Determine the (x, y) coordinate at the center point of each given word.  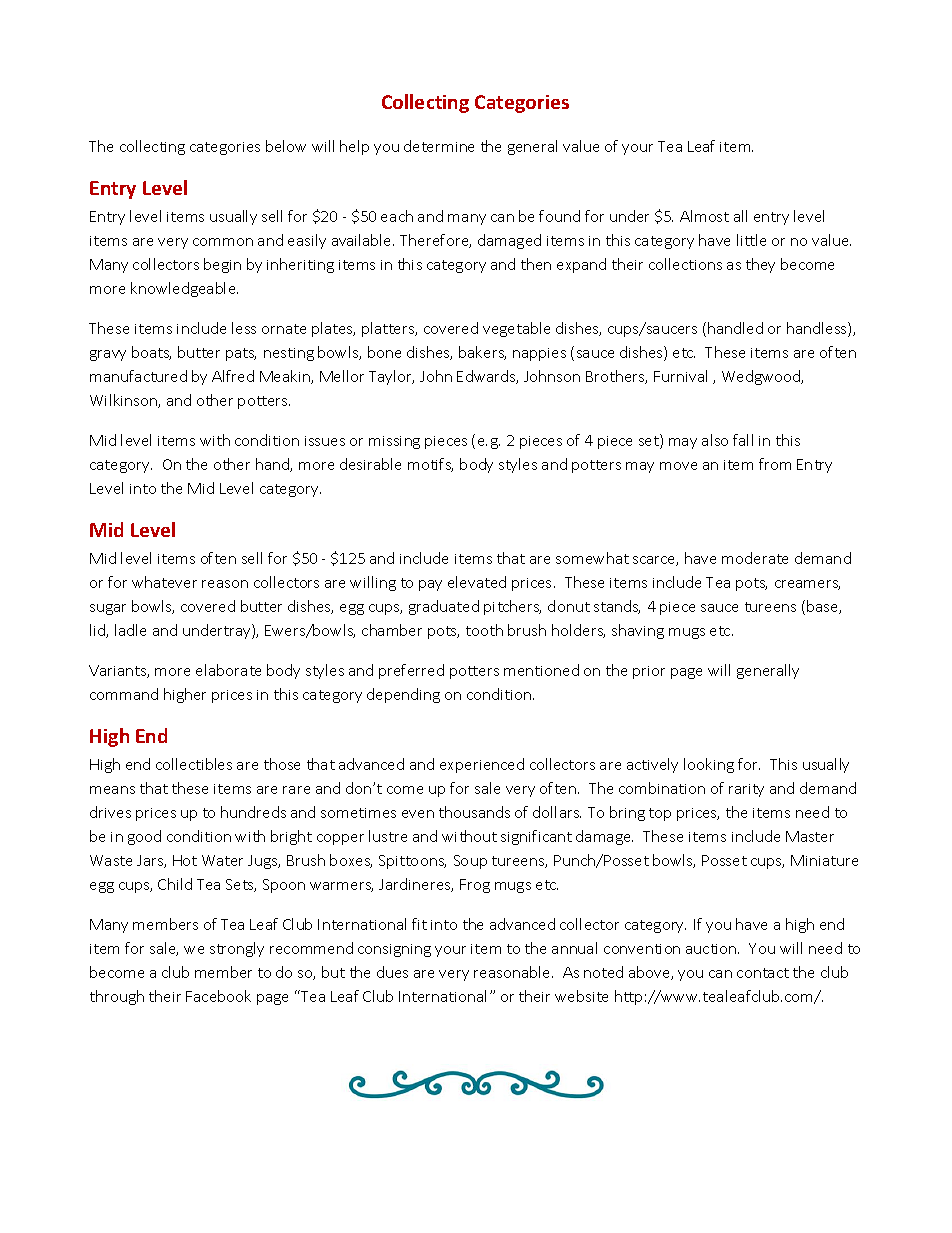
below (286, 146)
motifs (430, 465)
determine (439, 146)
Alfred (233, 376)
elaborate (228, 670)
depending (403, 695)
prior (649, 672)
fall (743, 440)
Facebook (218, 996)
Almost (704, 216)
